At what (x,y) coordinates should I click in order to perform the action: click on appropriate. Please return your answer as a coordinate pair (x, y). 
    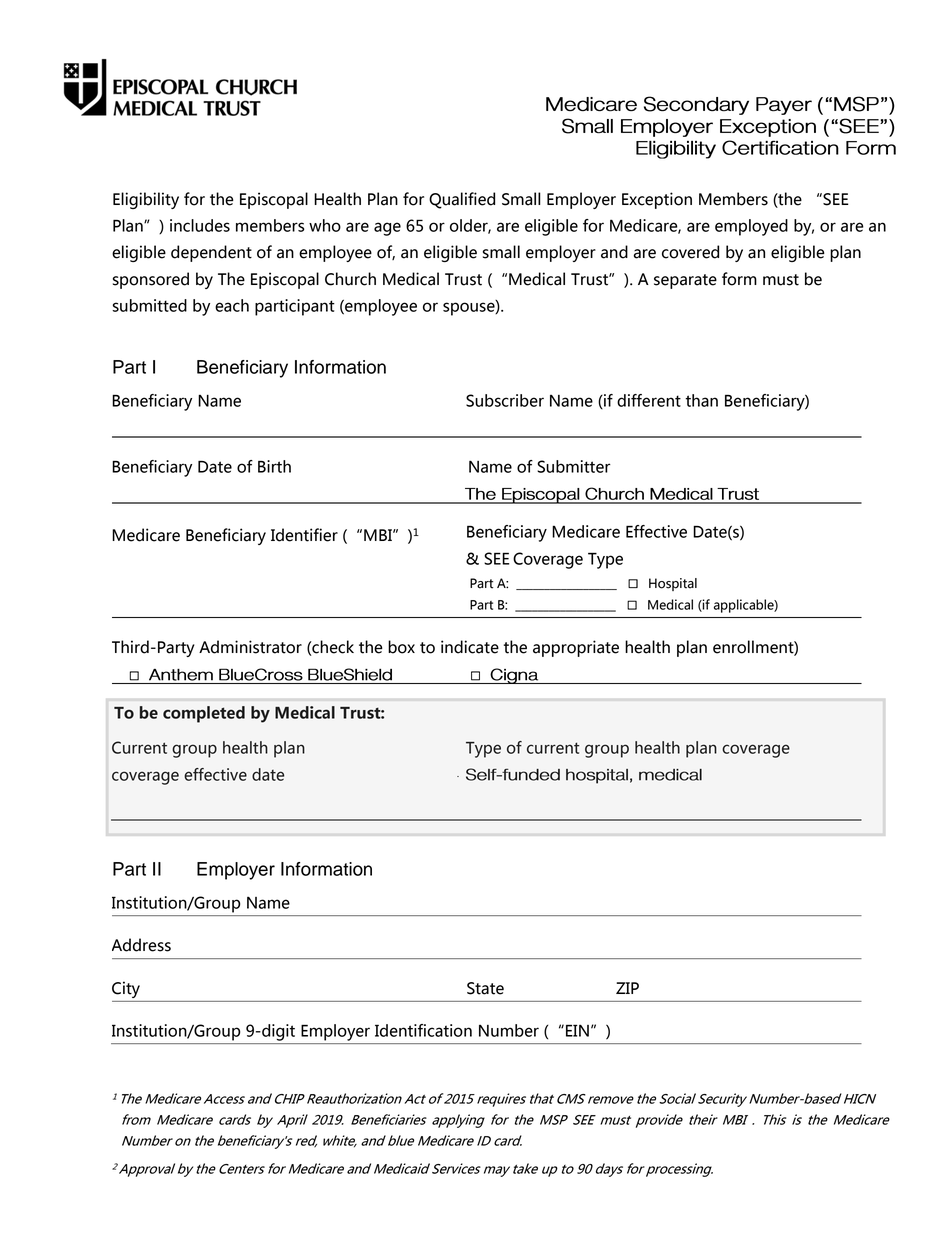
    Looking at the image, I should click on (576, 648).
